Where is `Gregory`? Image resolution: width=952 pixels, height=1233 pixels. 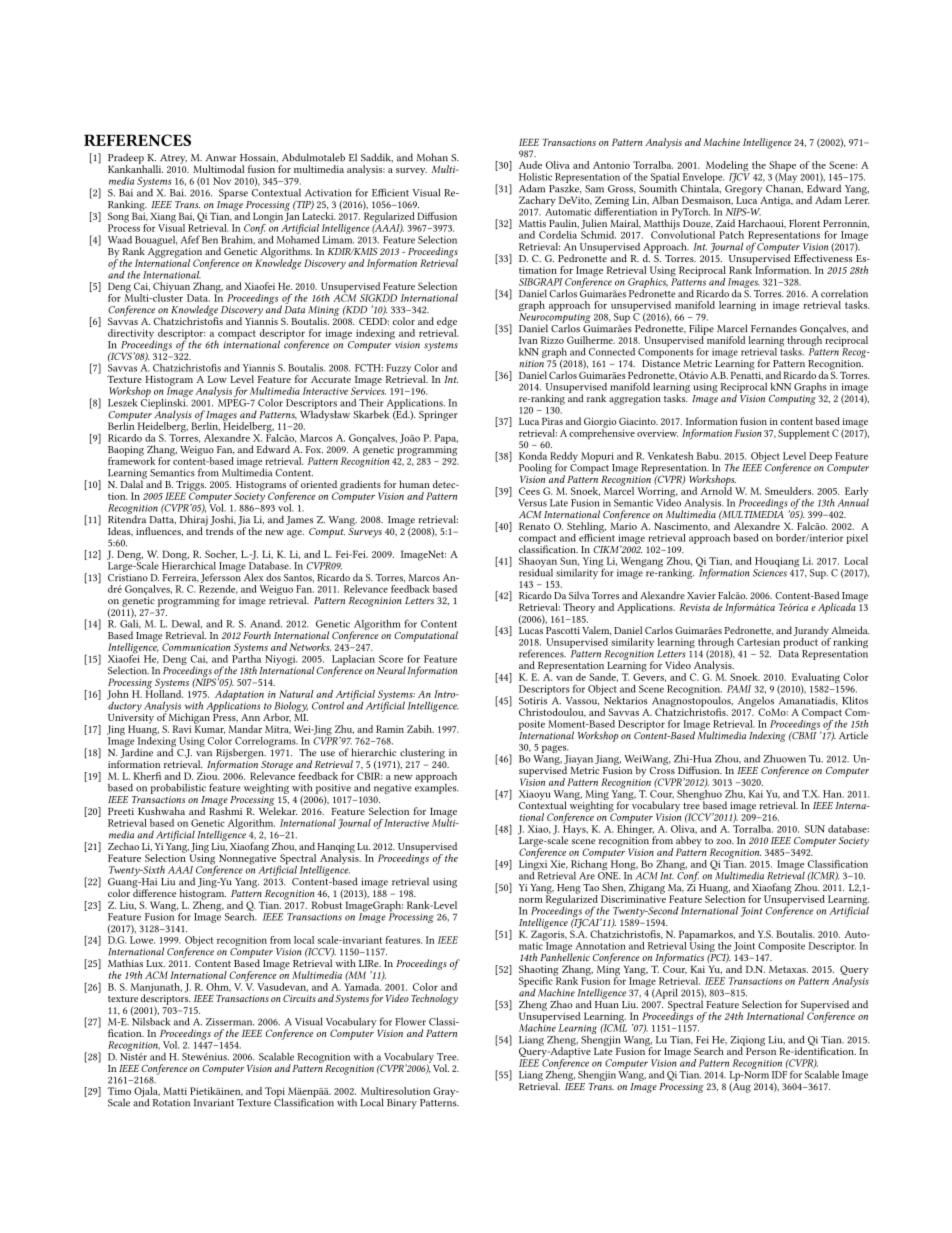
Gregory is located at coordinates (743, 191).
